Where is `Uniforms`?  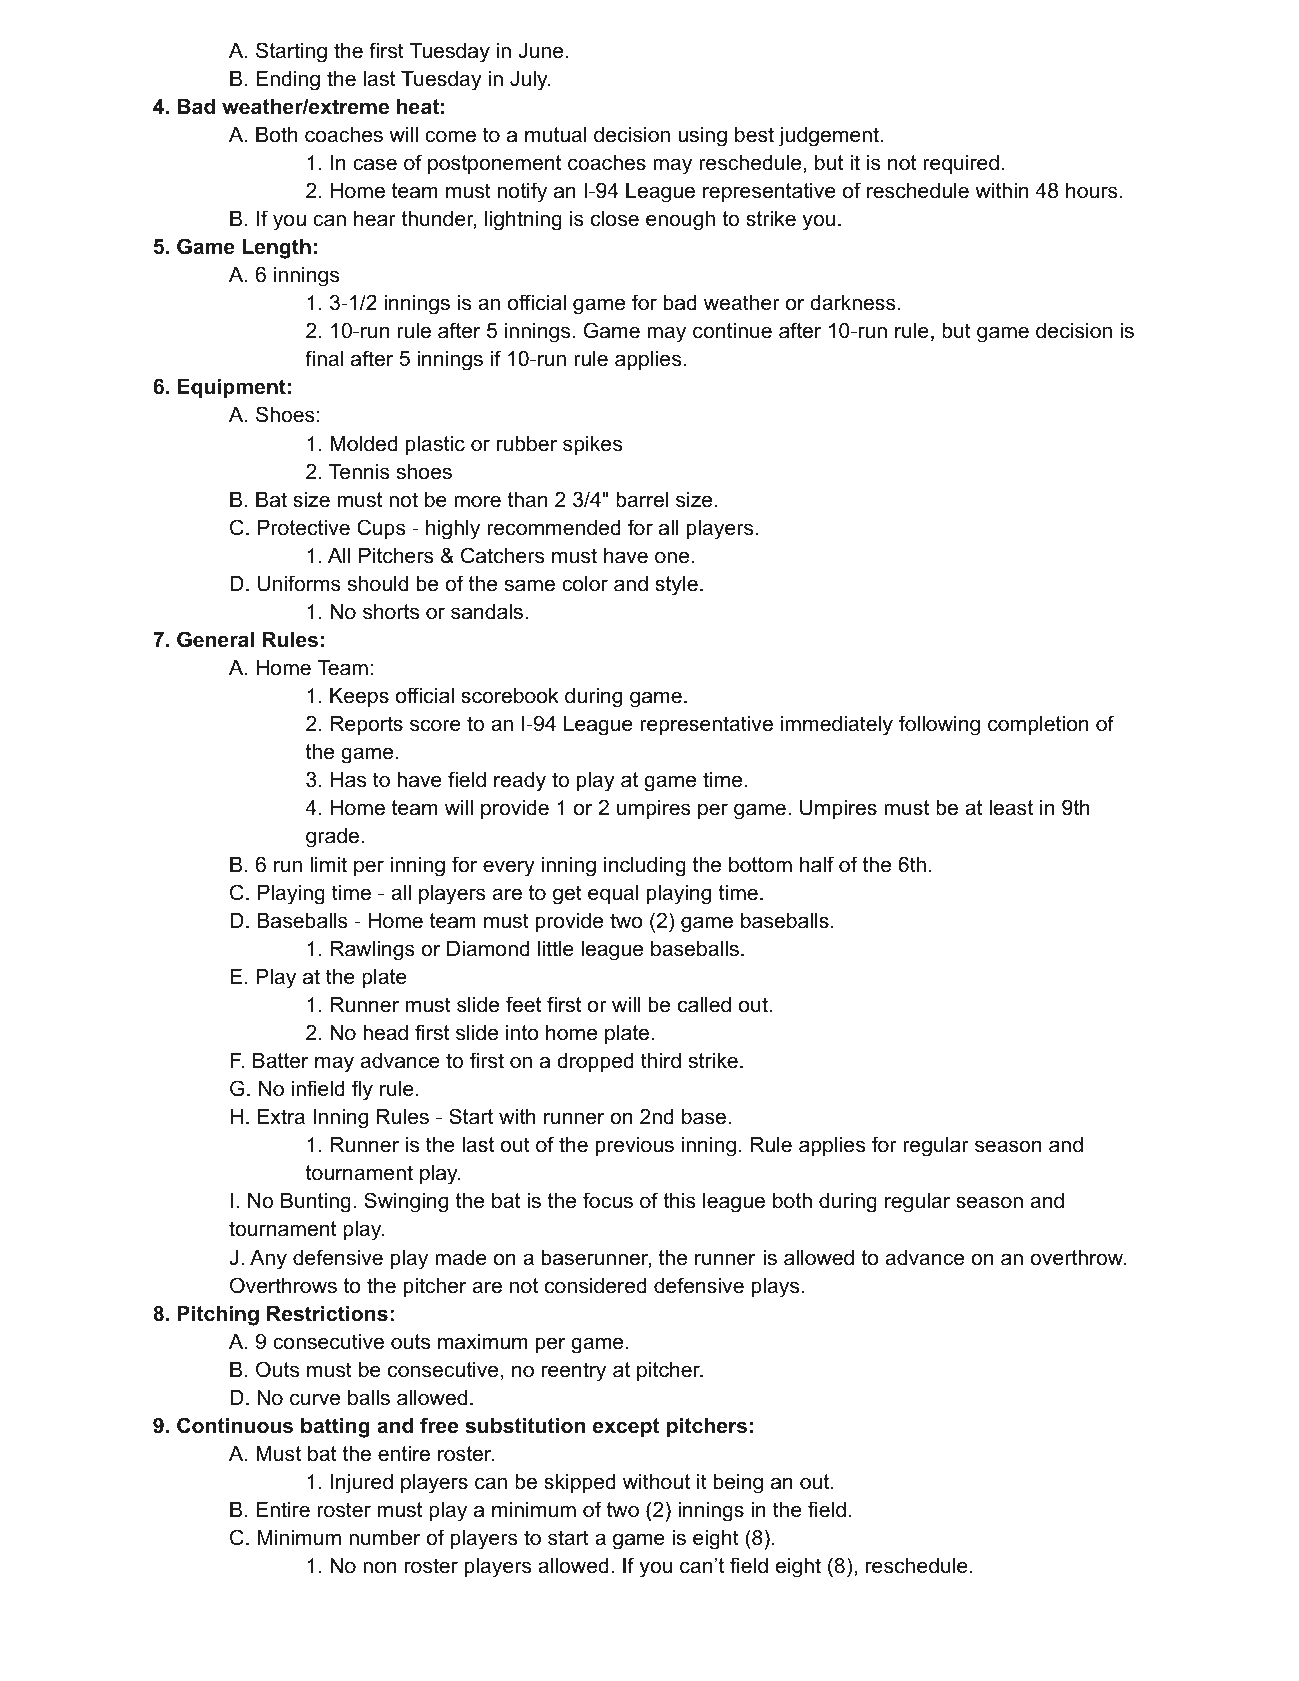 Uniforms is located at coordinates (299, 583).
